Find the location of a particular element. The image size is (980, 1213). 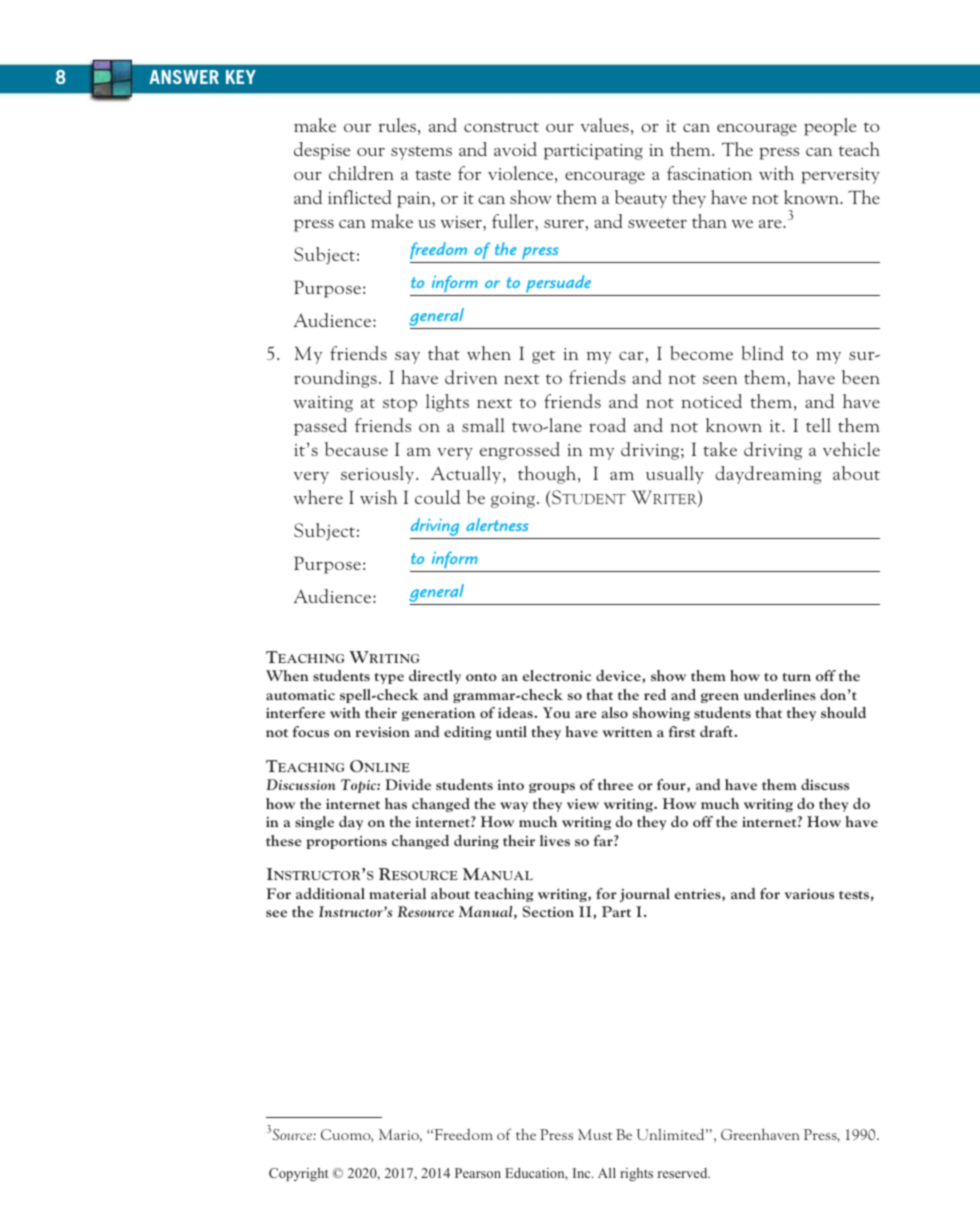

automatic is located at coordinates (300, 695).
